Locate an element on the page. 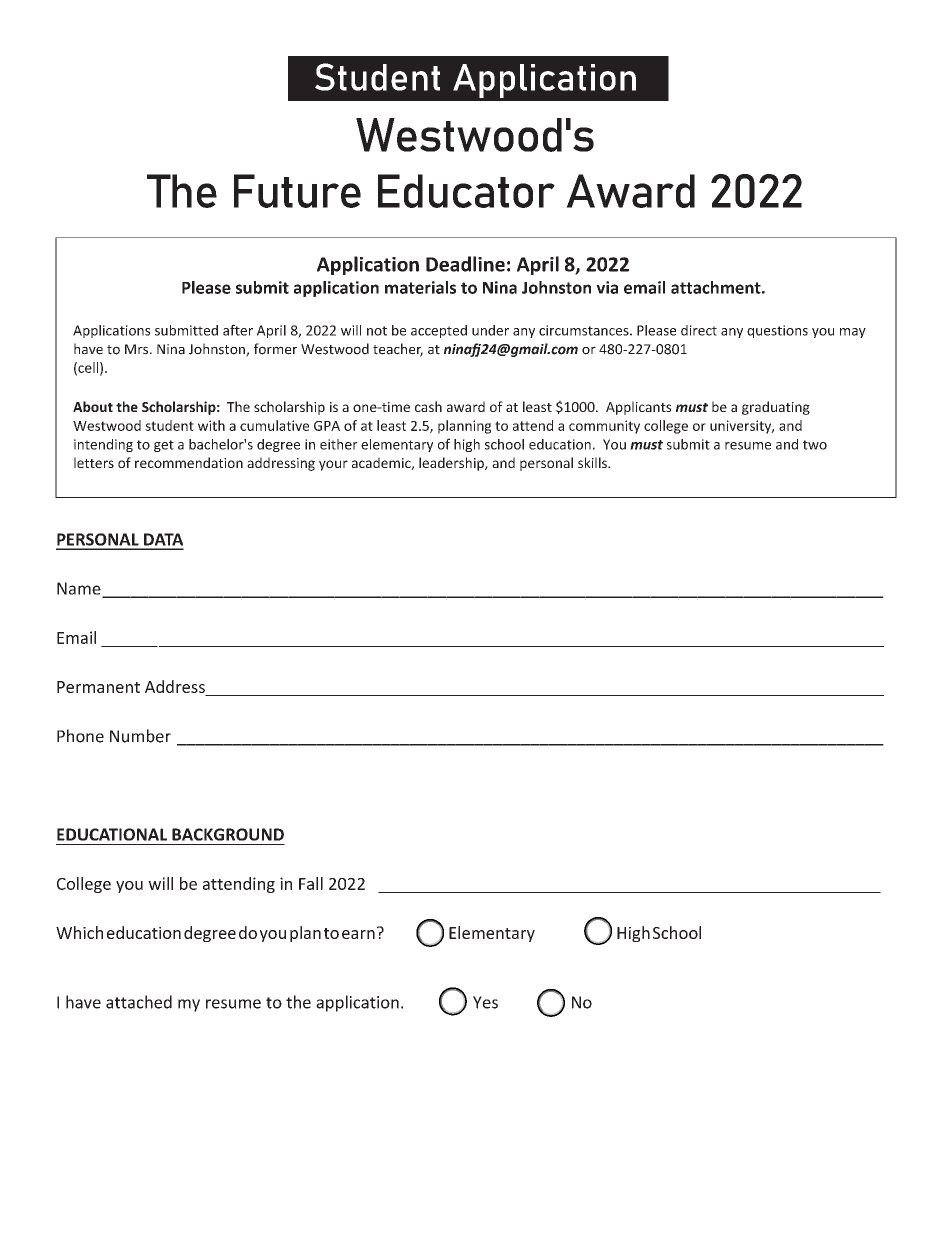  earn is located at coordinates (358, 934).
